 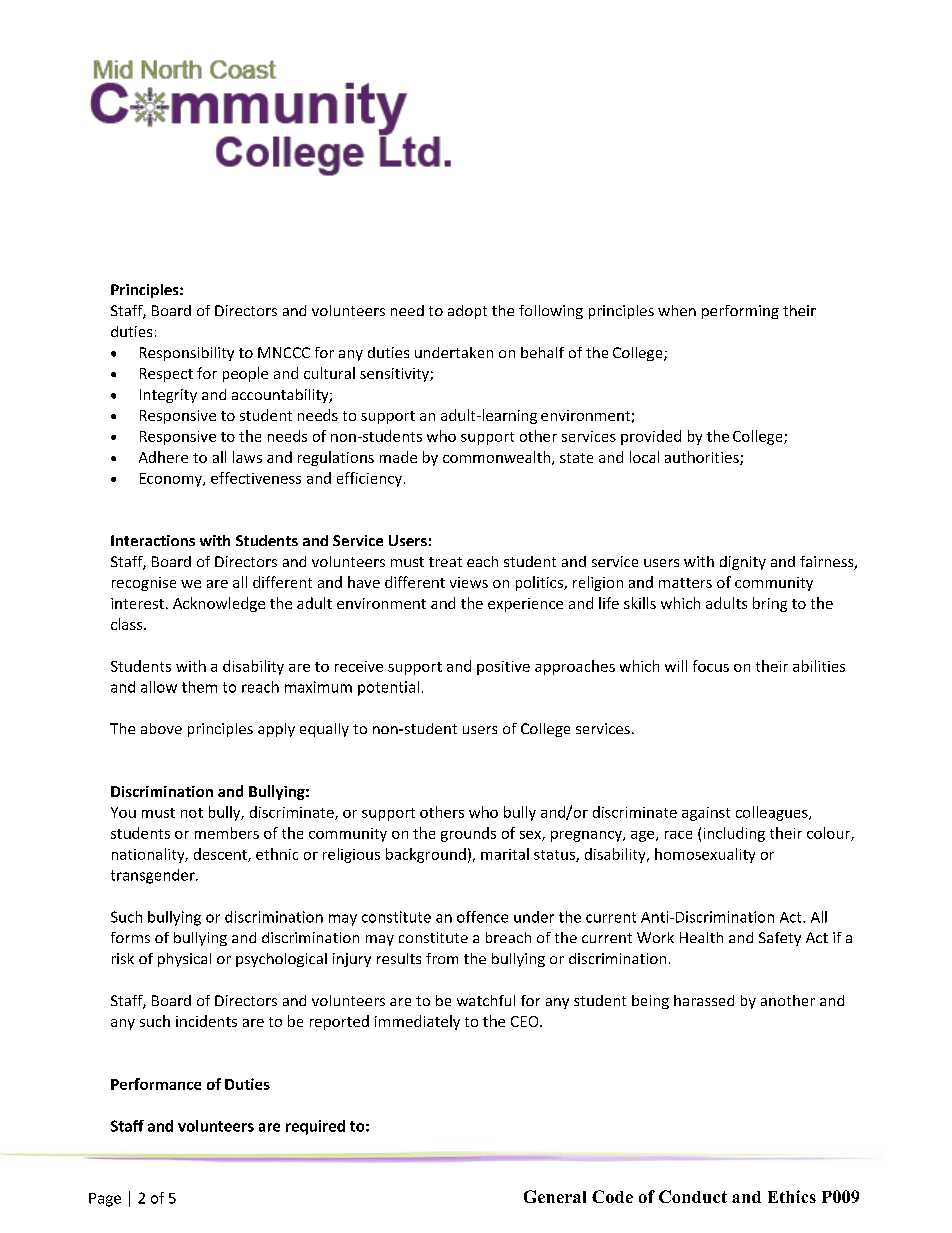 I want to click on Page, so click(x=105, y=1200).
